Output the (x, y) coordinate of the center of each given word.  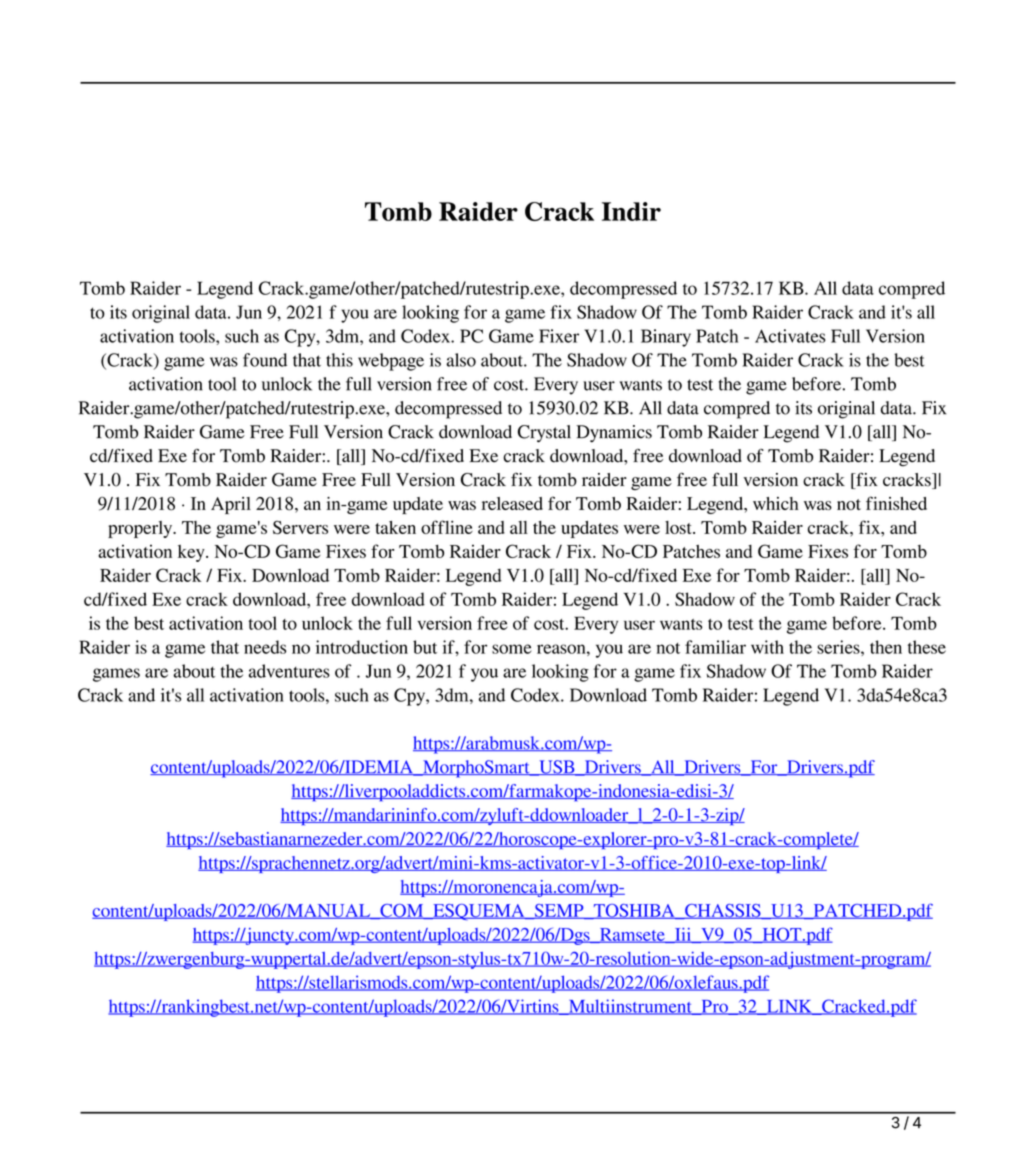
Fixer (559, 336)
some (512, 649)
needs (265, 647)
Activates (790, 336)
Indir (631, 211)
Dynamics (614, 434)
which (776, 503)
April (231, 505)
